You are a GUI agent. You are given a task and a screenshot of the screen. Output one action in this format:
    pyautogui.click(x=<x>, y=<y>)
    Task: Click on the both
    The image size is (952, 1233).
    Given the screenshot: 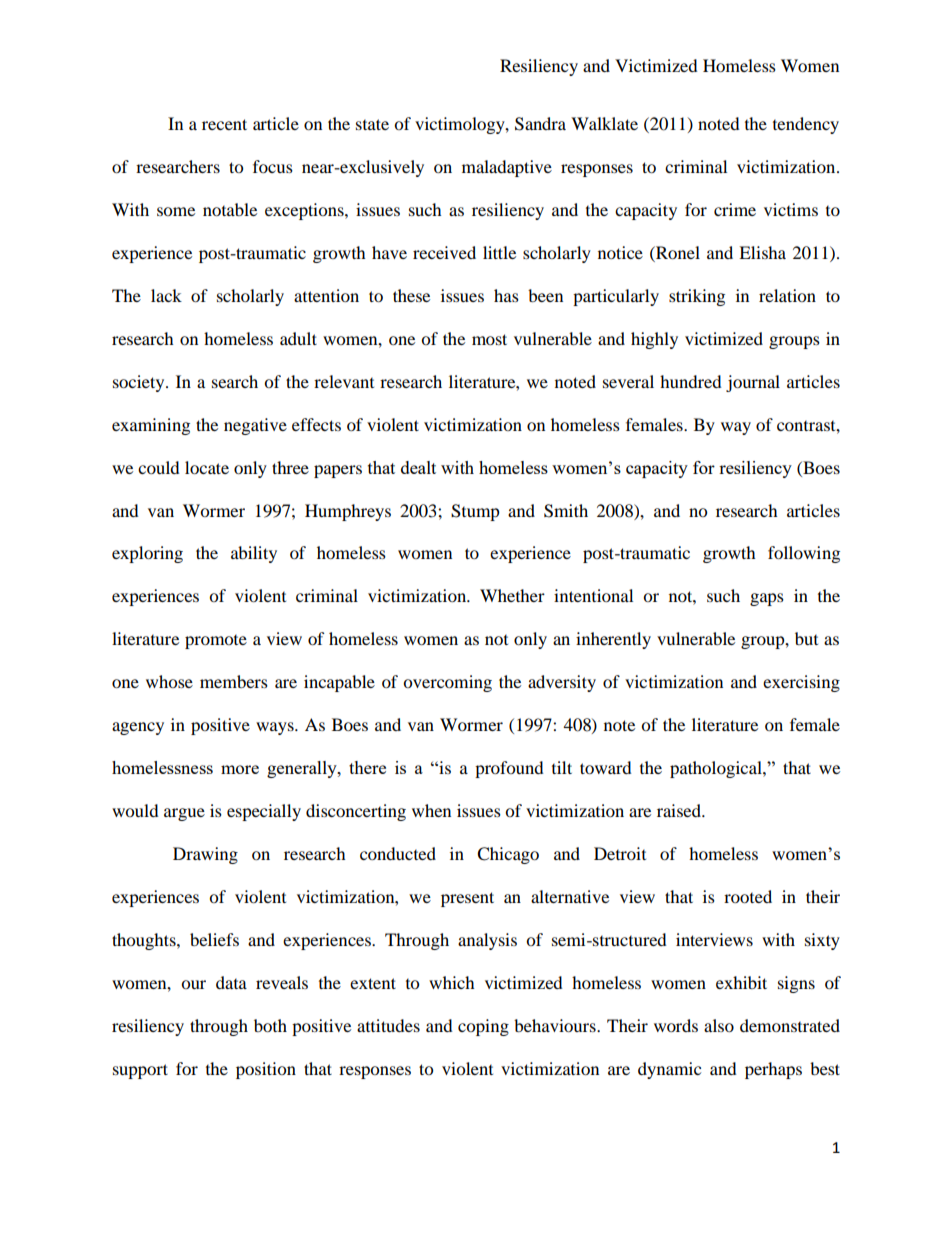 What is the action you would take?
    pyautogui.click(x=270, y=1025)
